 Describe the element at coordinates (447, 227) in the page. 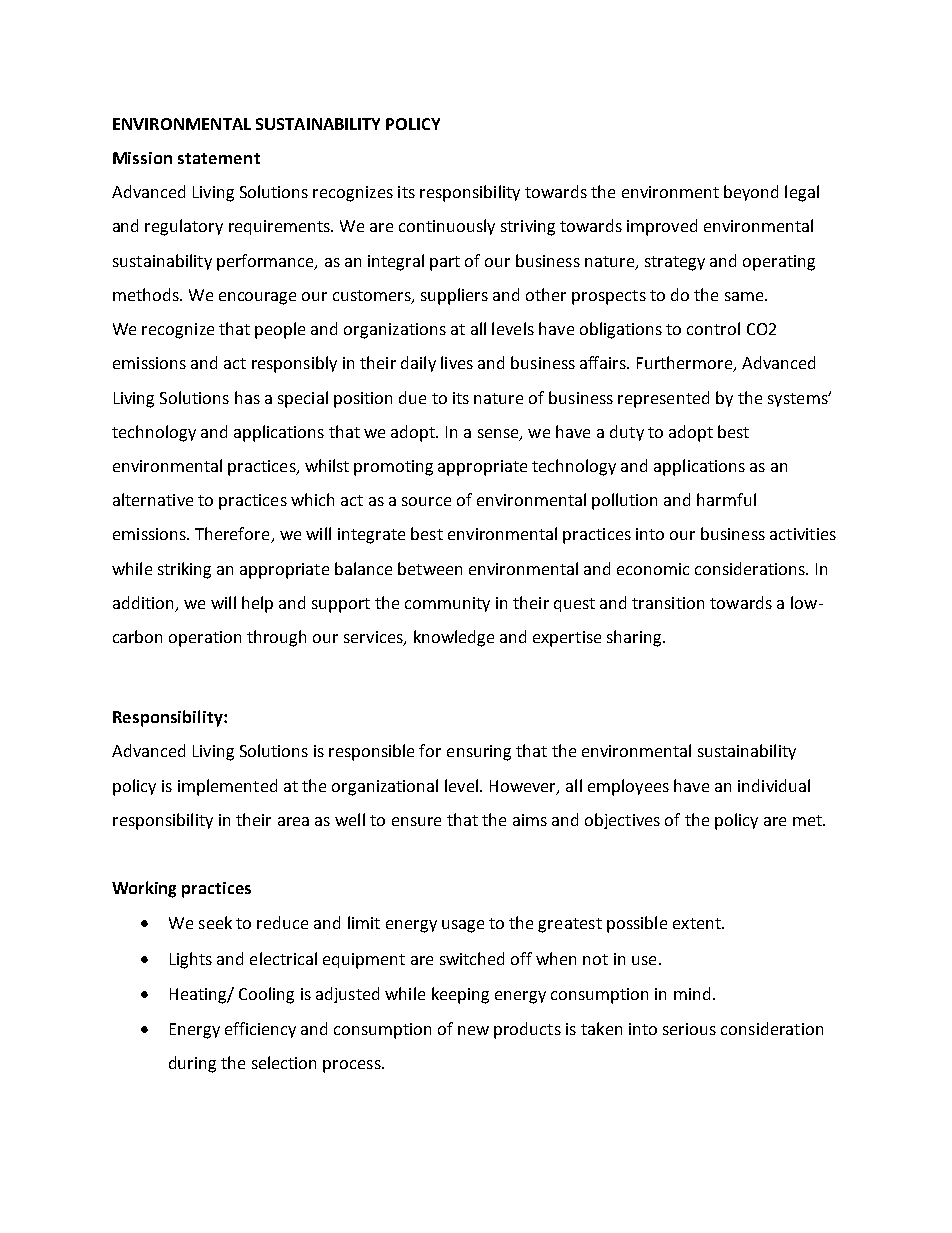

I see `continuously` at that location.
